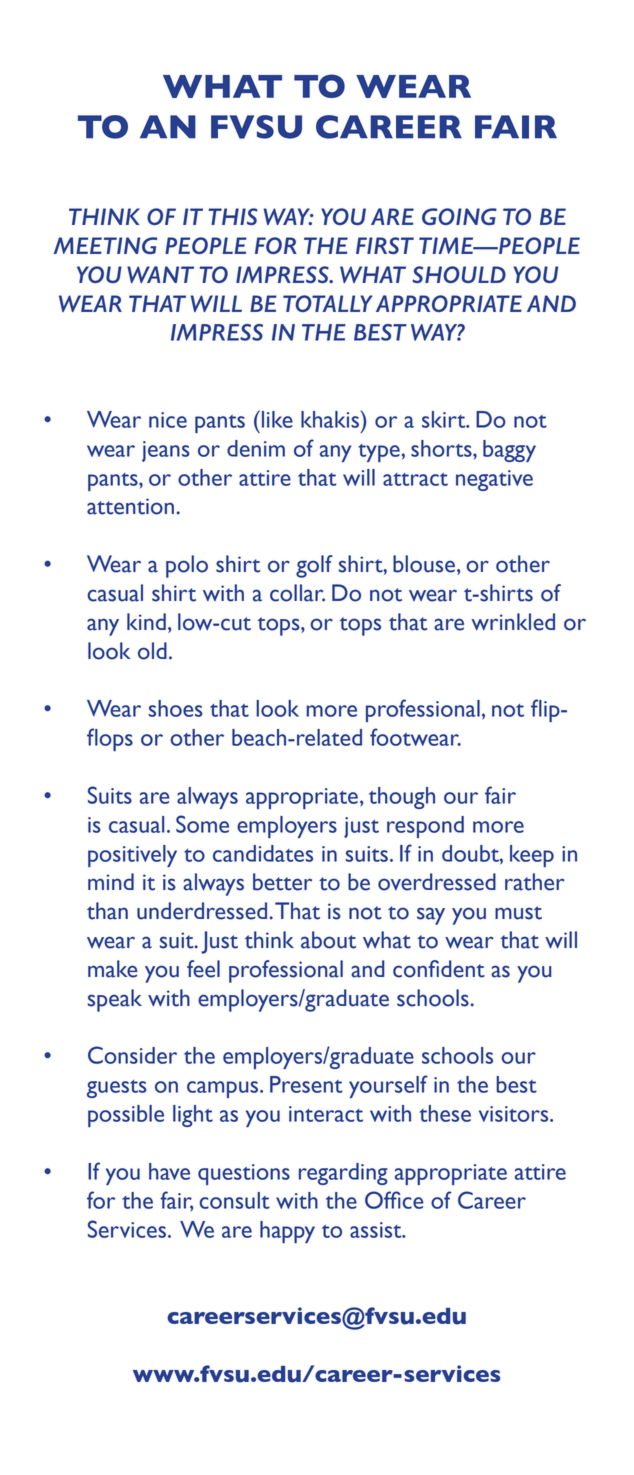 This screenshot has height=1475, width=634. What do you see at coordinates (263, 853) in the screenshot?
I see `candidates` at bounding box center [263, 853].
